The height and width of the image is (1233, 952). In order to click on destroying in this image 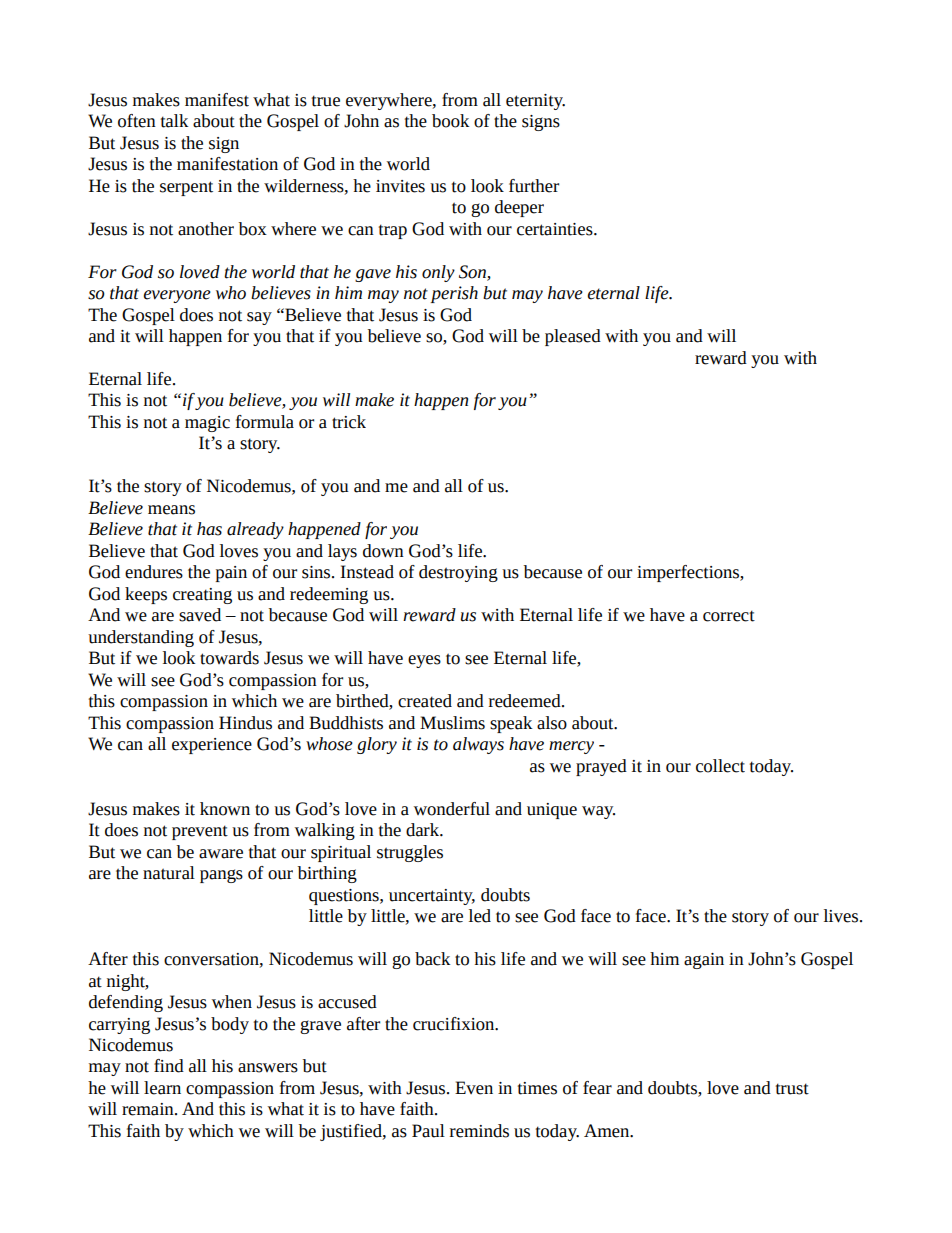, I will do `click(458, 573)`.
